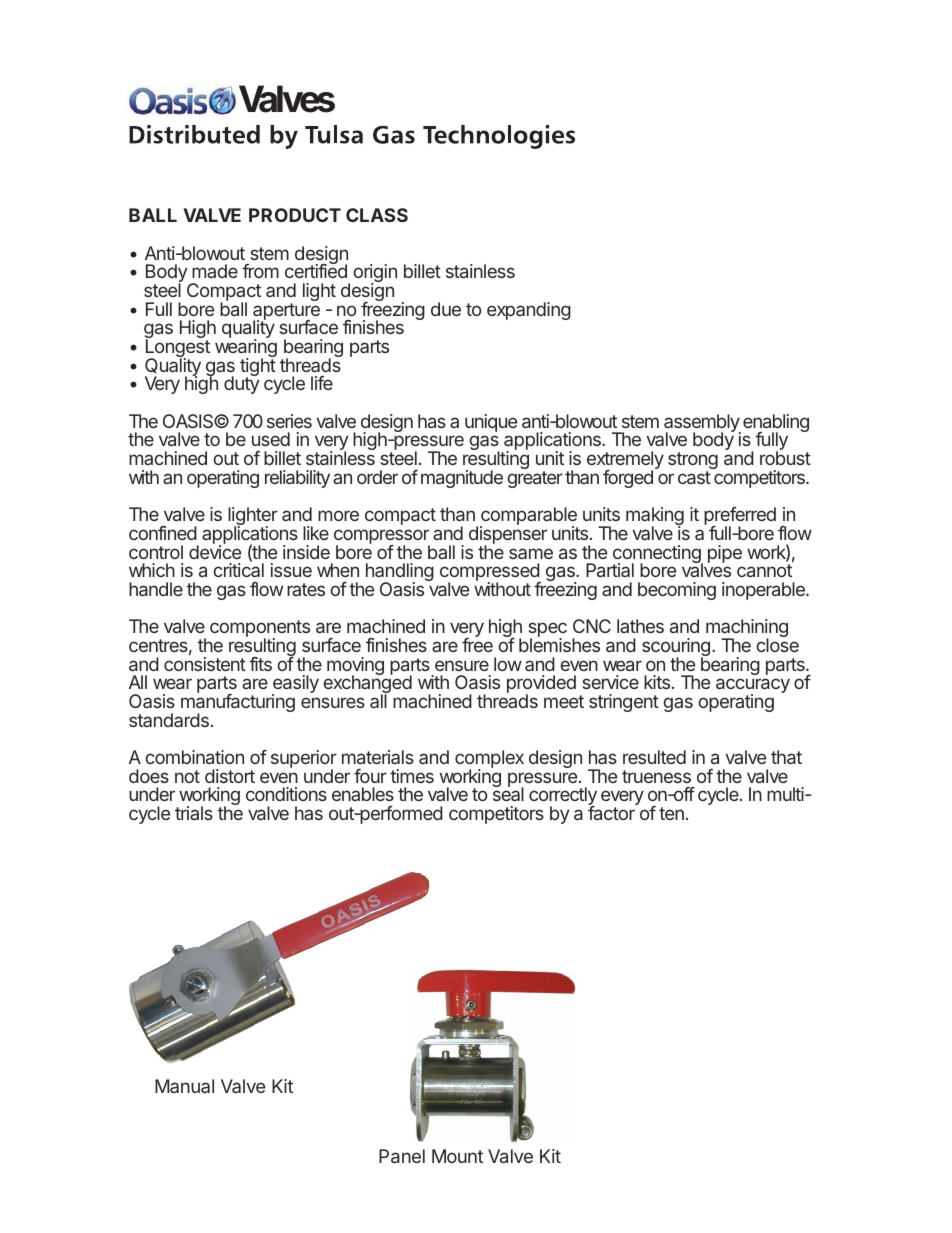  I want to click on expanding, so click(529, 311).
